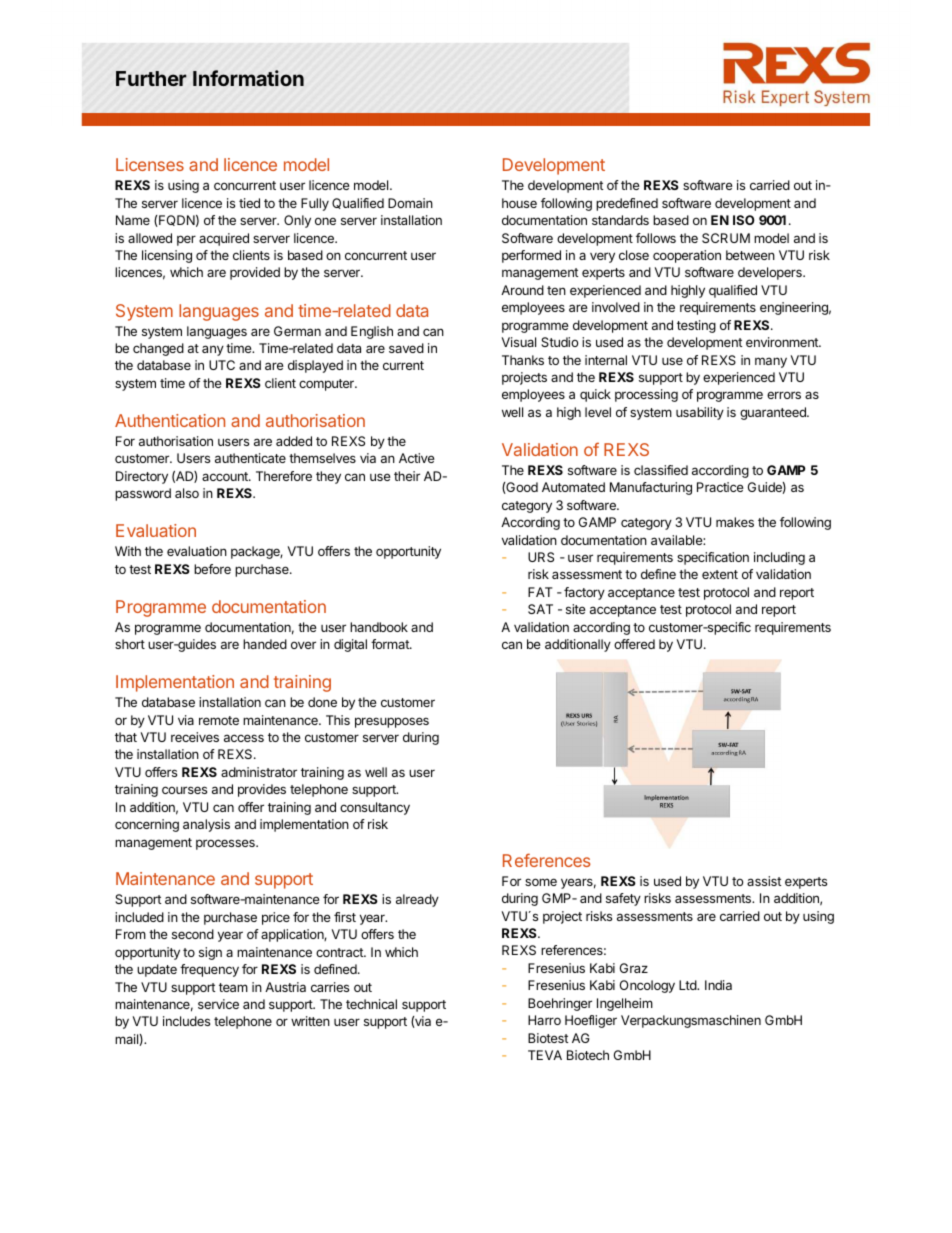 This screenshot has width=952, height=1233. I want to click on technical, so click(371, 1004).
